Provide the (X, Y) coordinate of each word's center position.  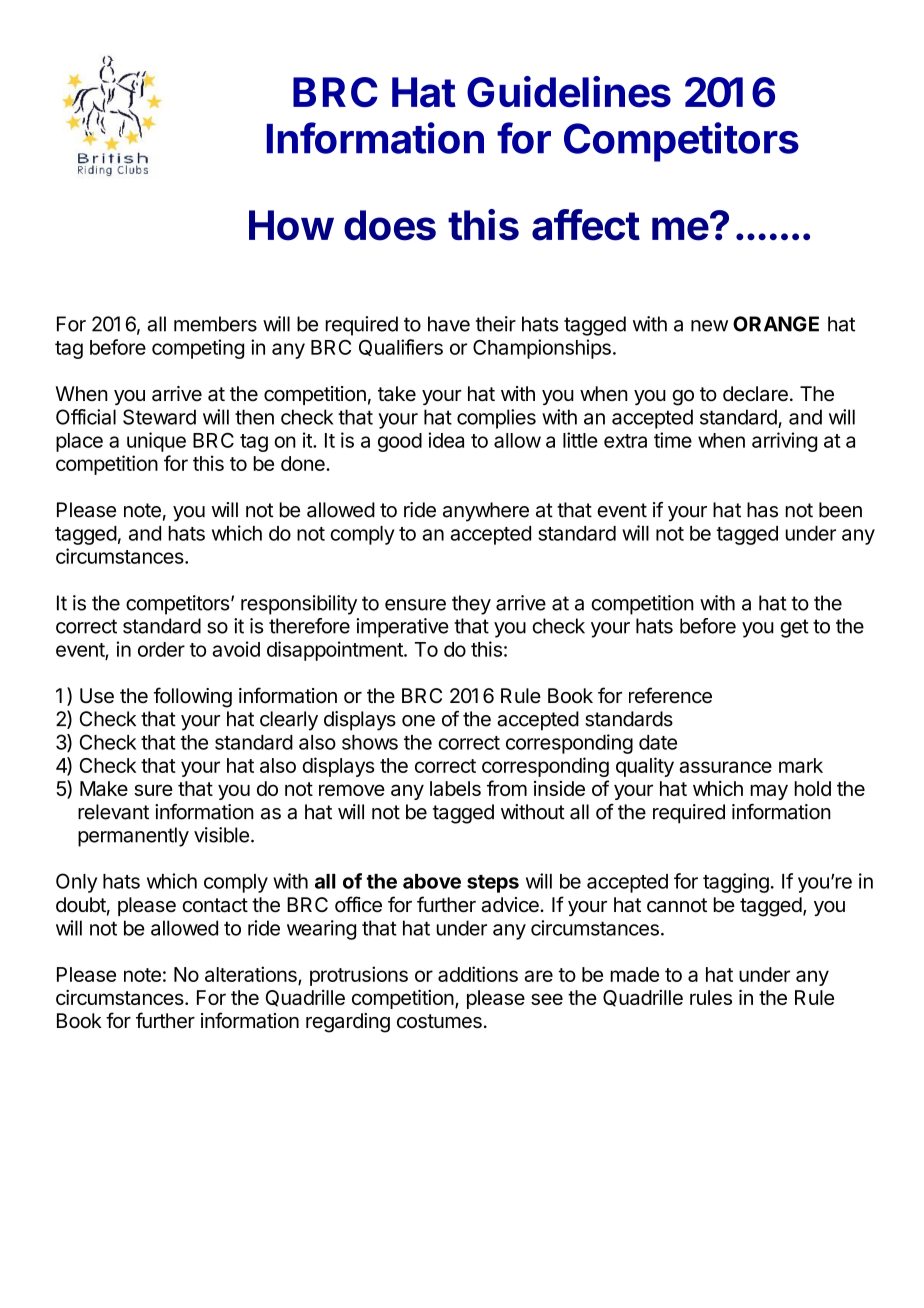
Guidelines (569, 92)
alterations (252, 975)
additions (478, 974)
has (762, 510)
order (161, 649)
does (390, 225)
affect (586, 225)
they (471, 605)
